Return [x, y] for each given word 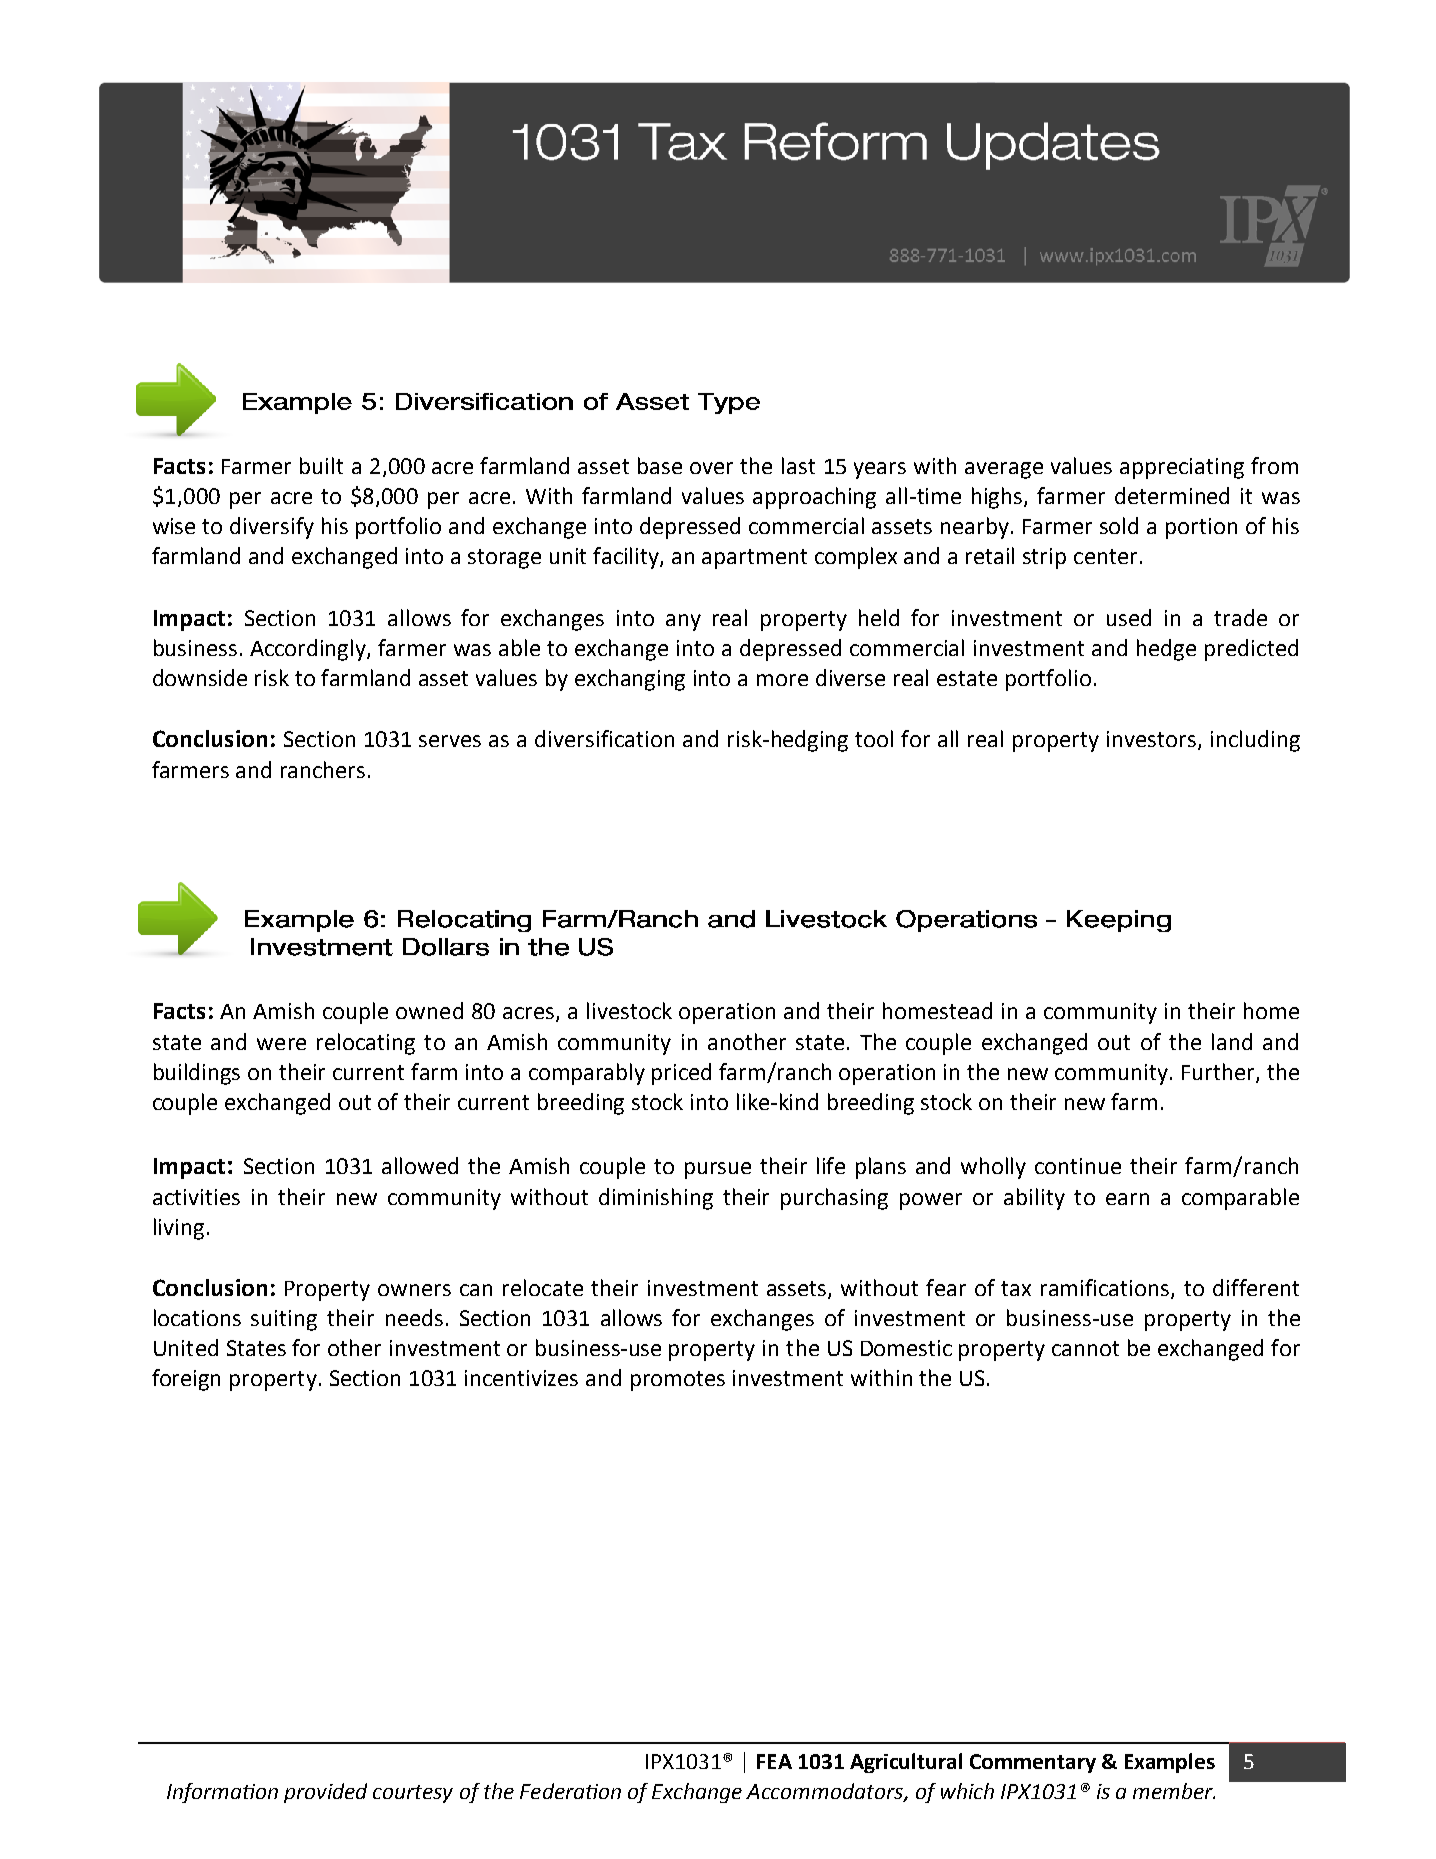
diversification [604, 738]
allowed [420, 1165]
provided [325, 1793]
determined [1172, 495]
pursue [718, 1170]
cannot [1085, 1348]
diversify [272, 528]
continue [1078, 1166]
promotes [678, 1381]
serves [450, 741]
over [711, 468]
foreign [186, 1380]
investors [1153, 740]
